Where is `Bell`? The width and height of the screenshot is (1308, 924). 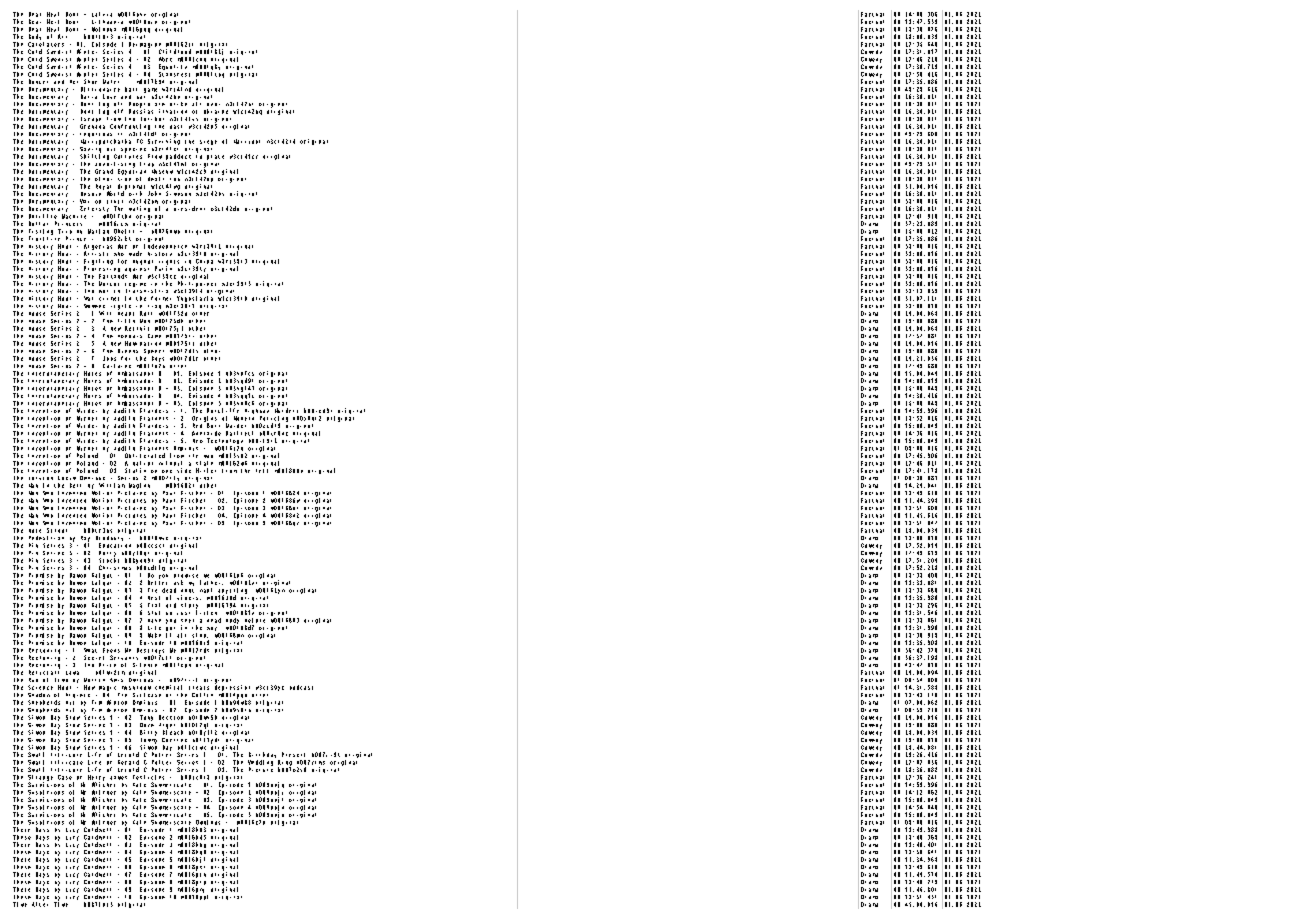
Bell is located at coordinates (75, 485).
